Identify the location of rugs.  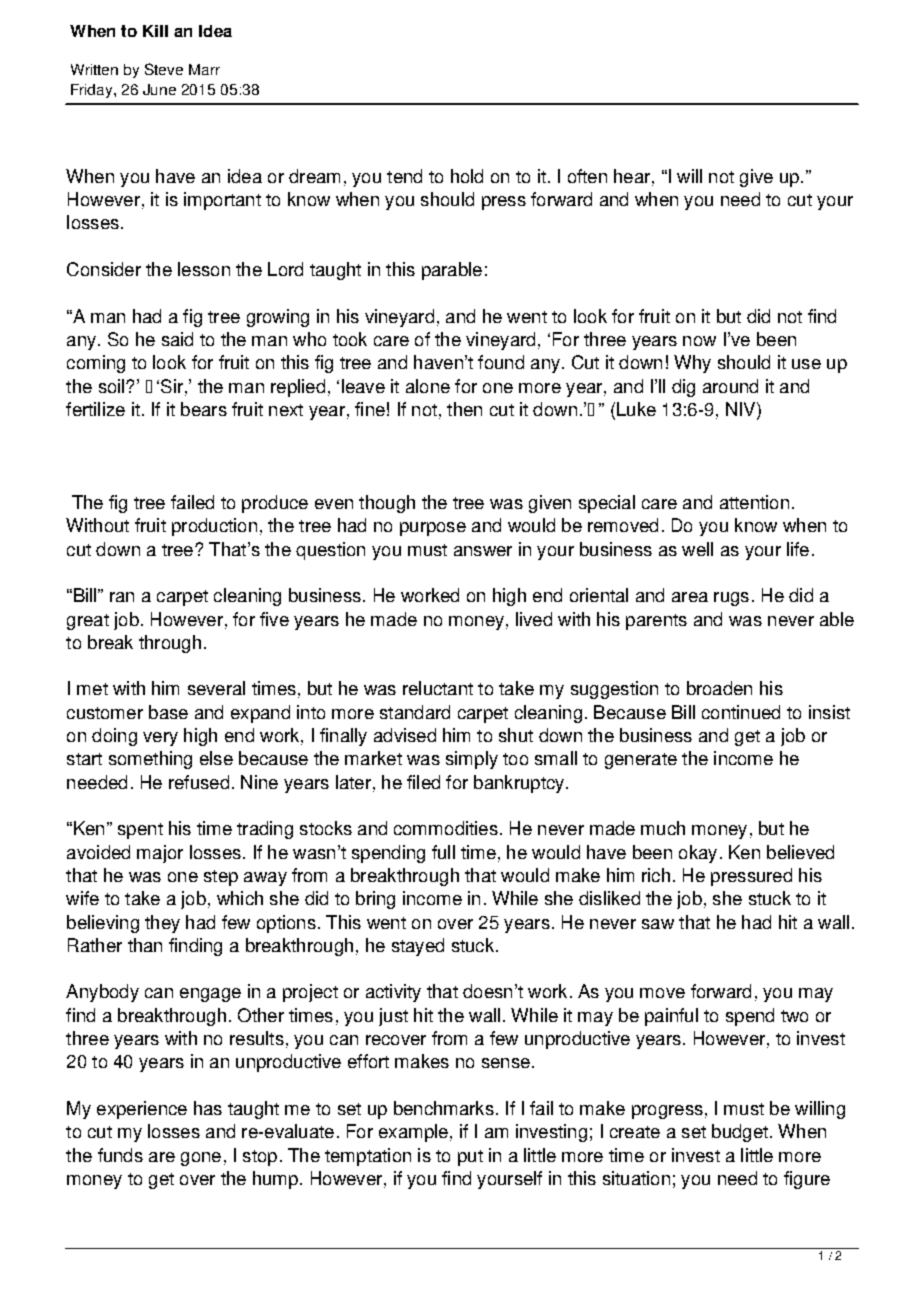
(731, 599).
